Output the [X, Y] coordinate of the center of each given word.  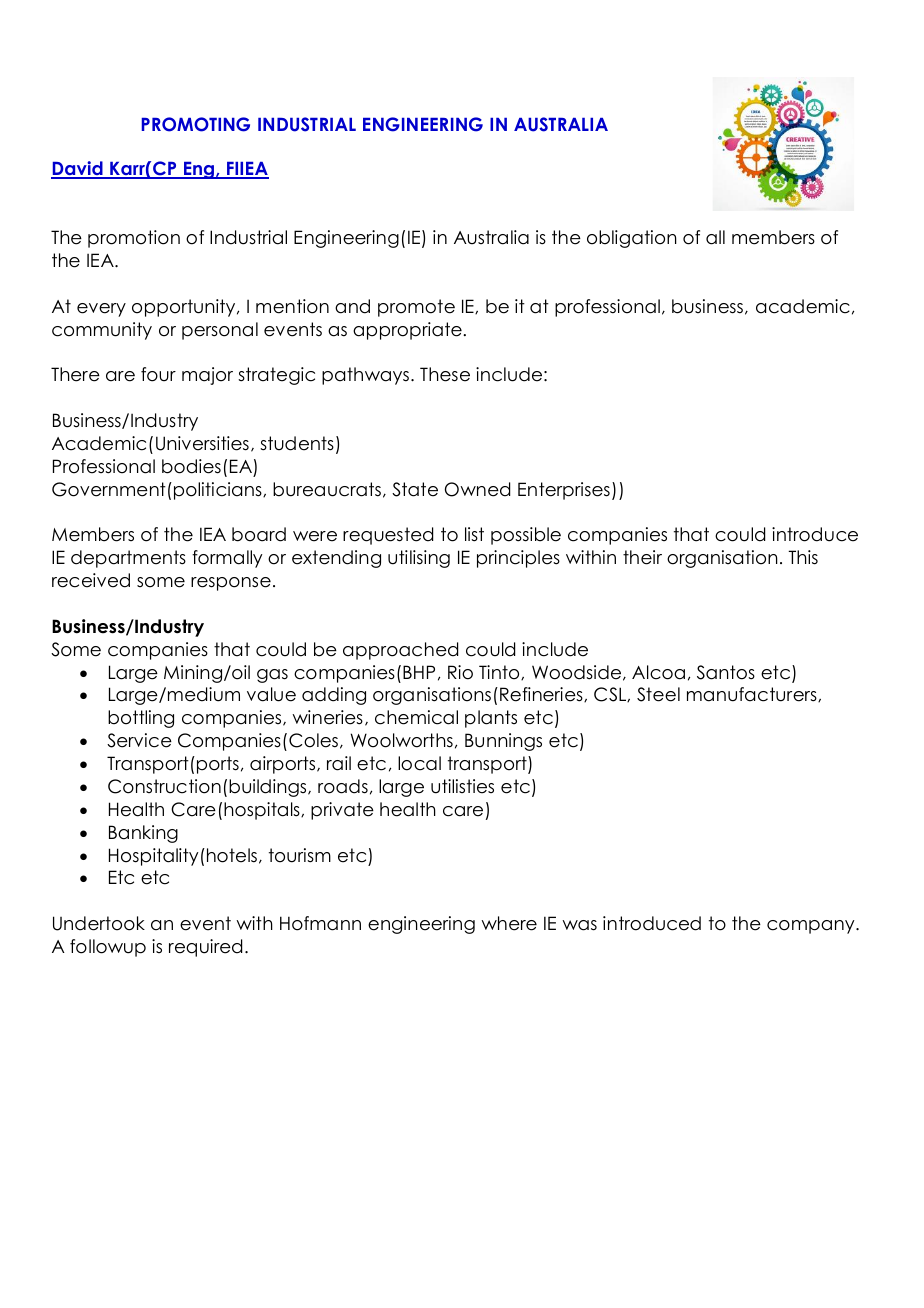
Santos [726, 672]
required [205, 948]
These [445, 374]
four [158, 374]
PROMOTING [196, 124]
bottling [141, 719]
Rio [460, 672]
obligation [632, 239]
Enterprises [564, 491]
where [509, 923]
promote [416, 308]
